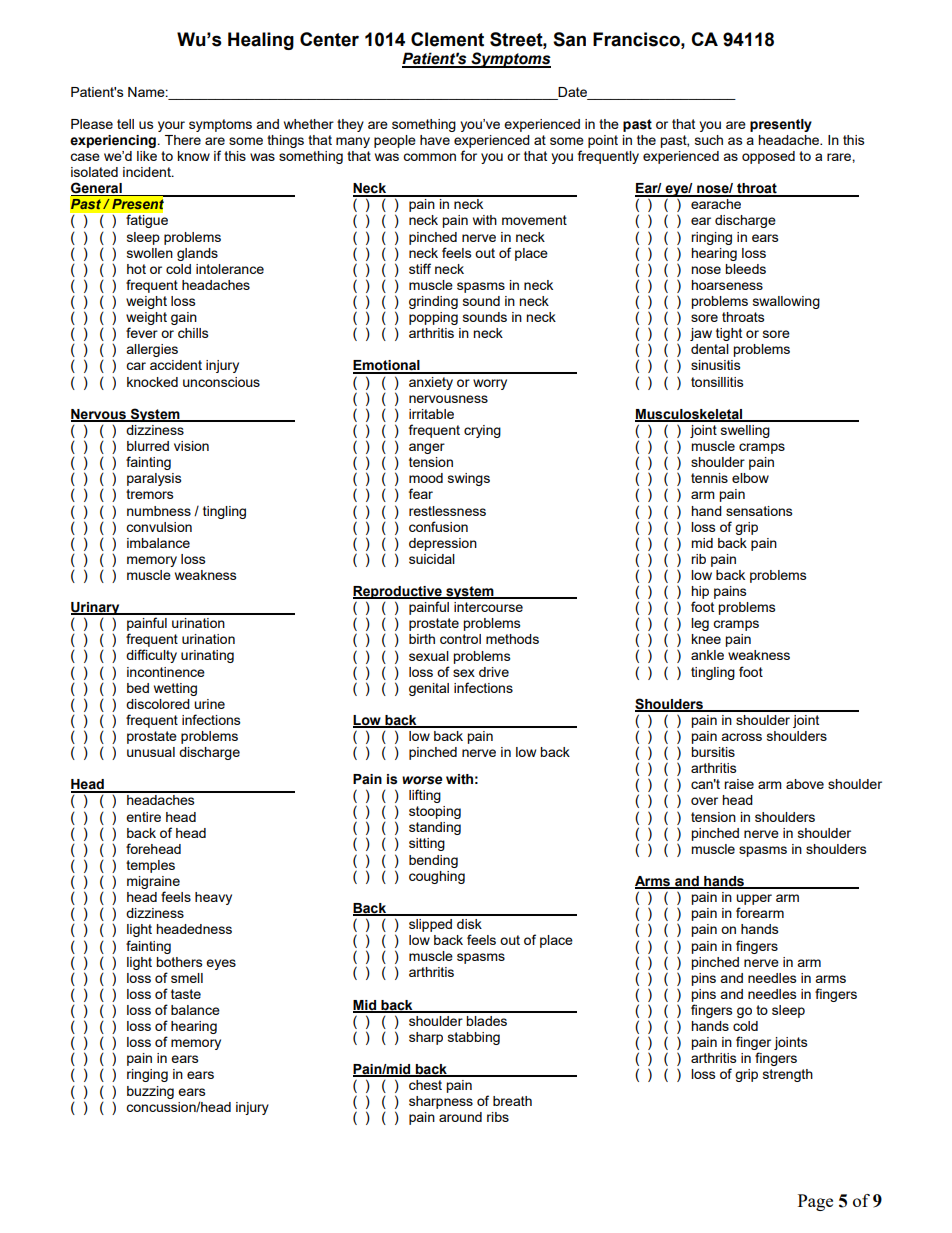 This screenshot has width=952, height=1233. I want to click on control, so click(460, 639).
